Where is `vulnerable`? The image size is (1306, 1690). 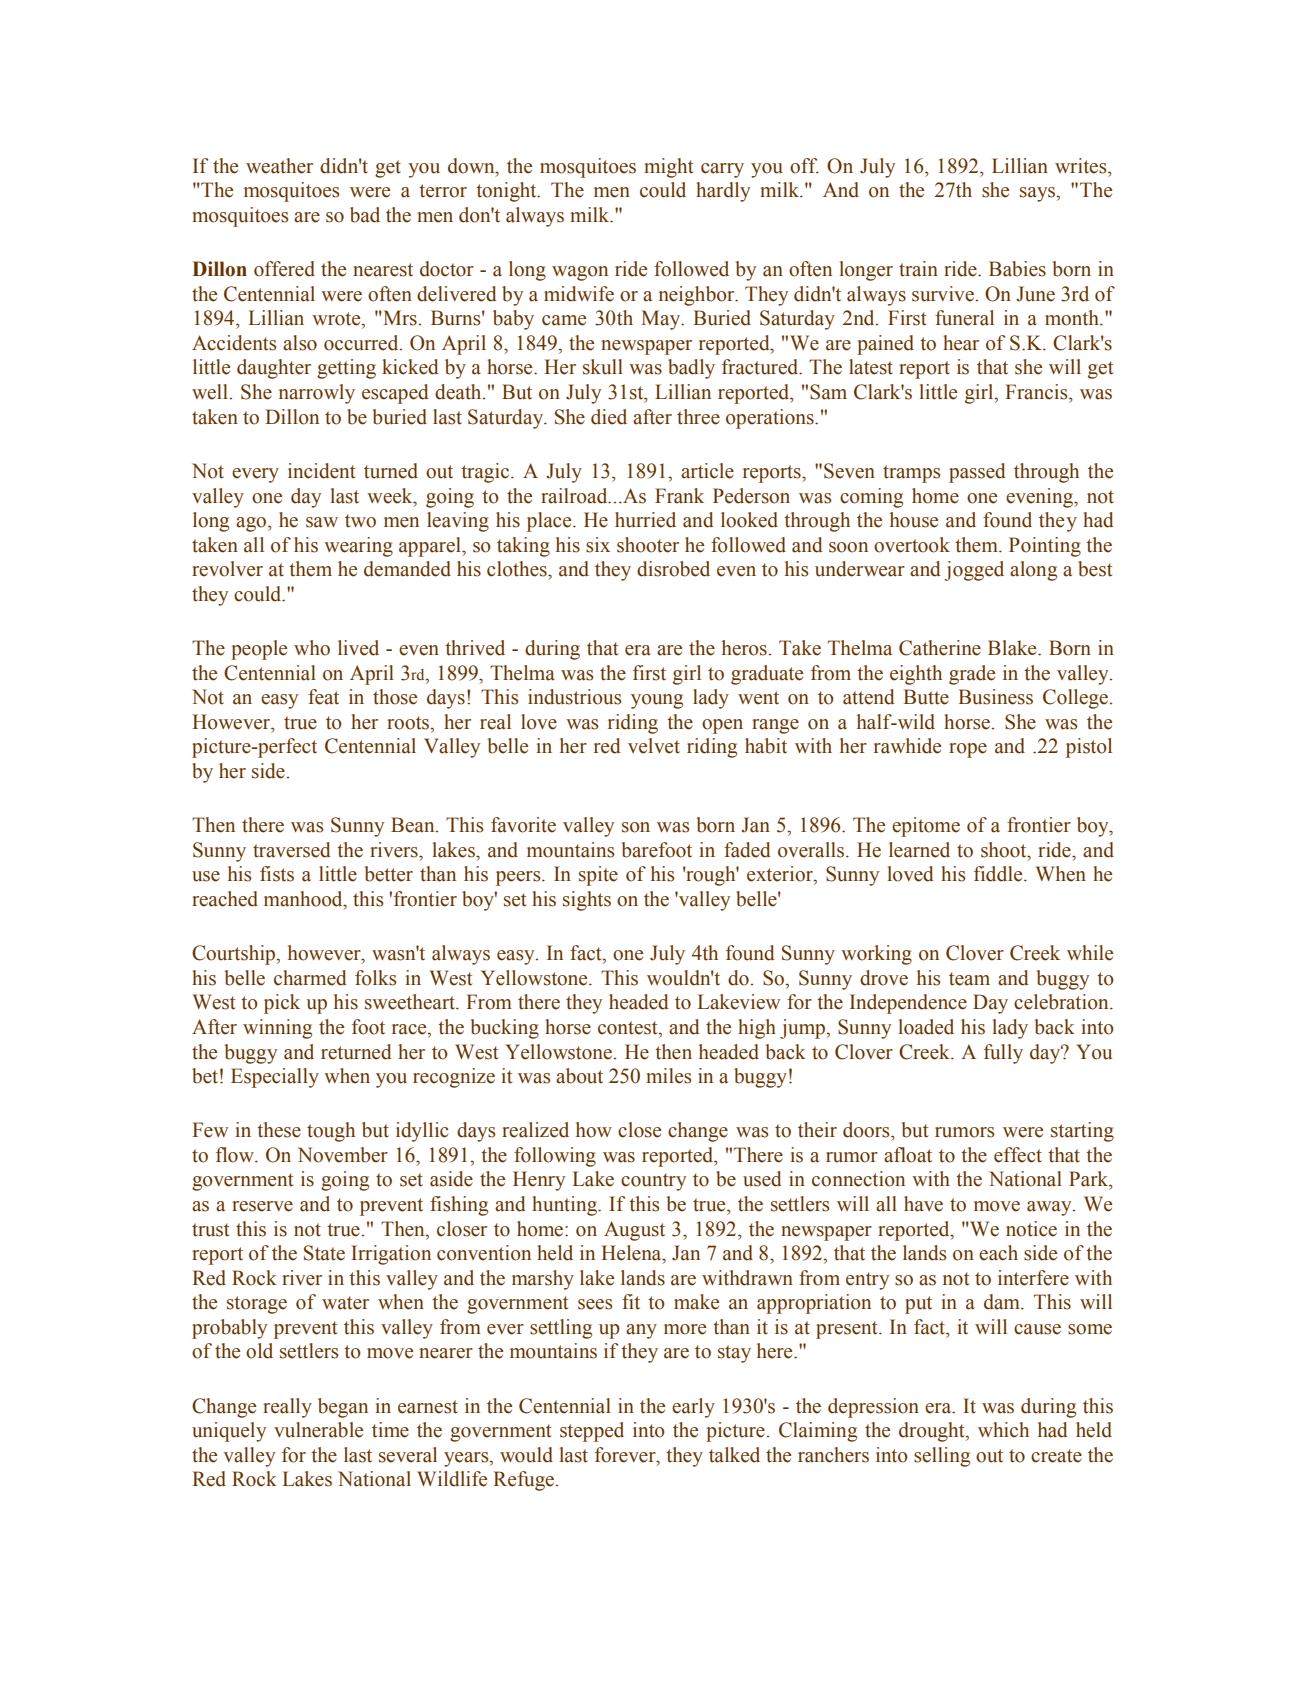 vulnerable is located at coordinates (318, 1430).
